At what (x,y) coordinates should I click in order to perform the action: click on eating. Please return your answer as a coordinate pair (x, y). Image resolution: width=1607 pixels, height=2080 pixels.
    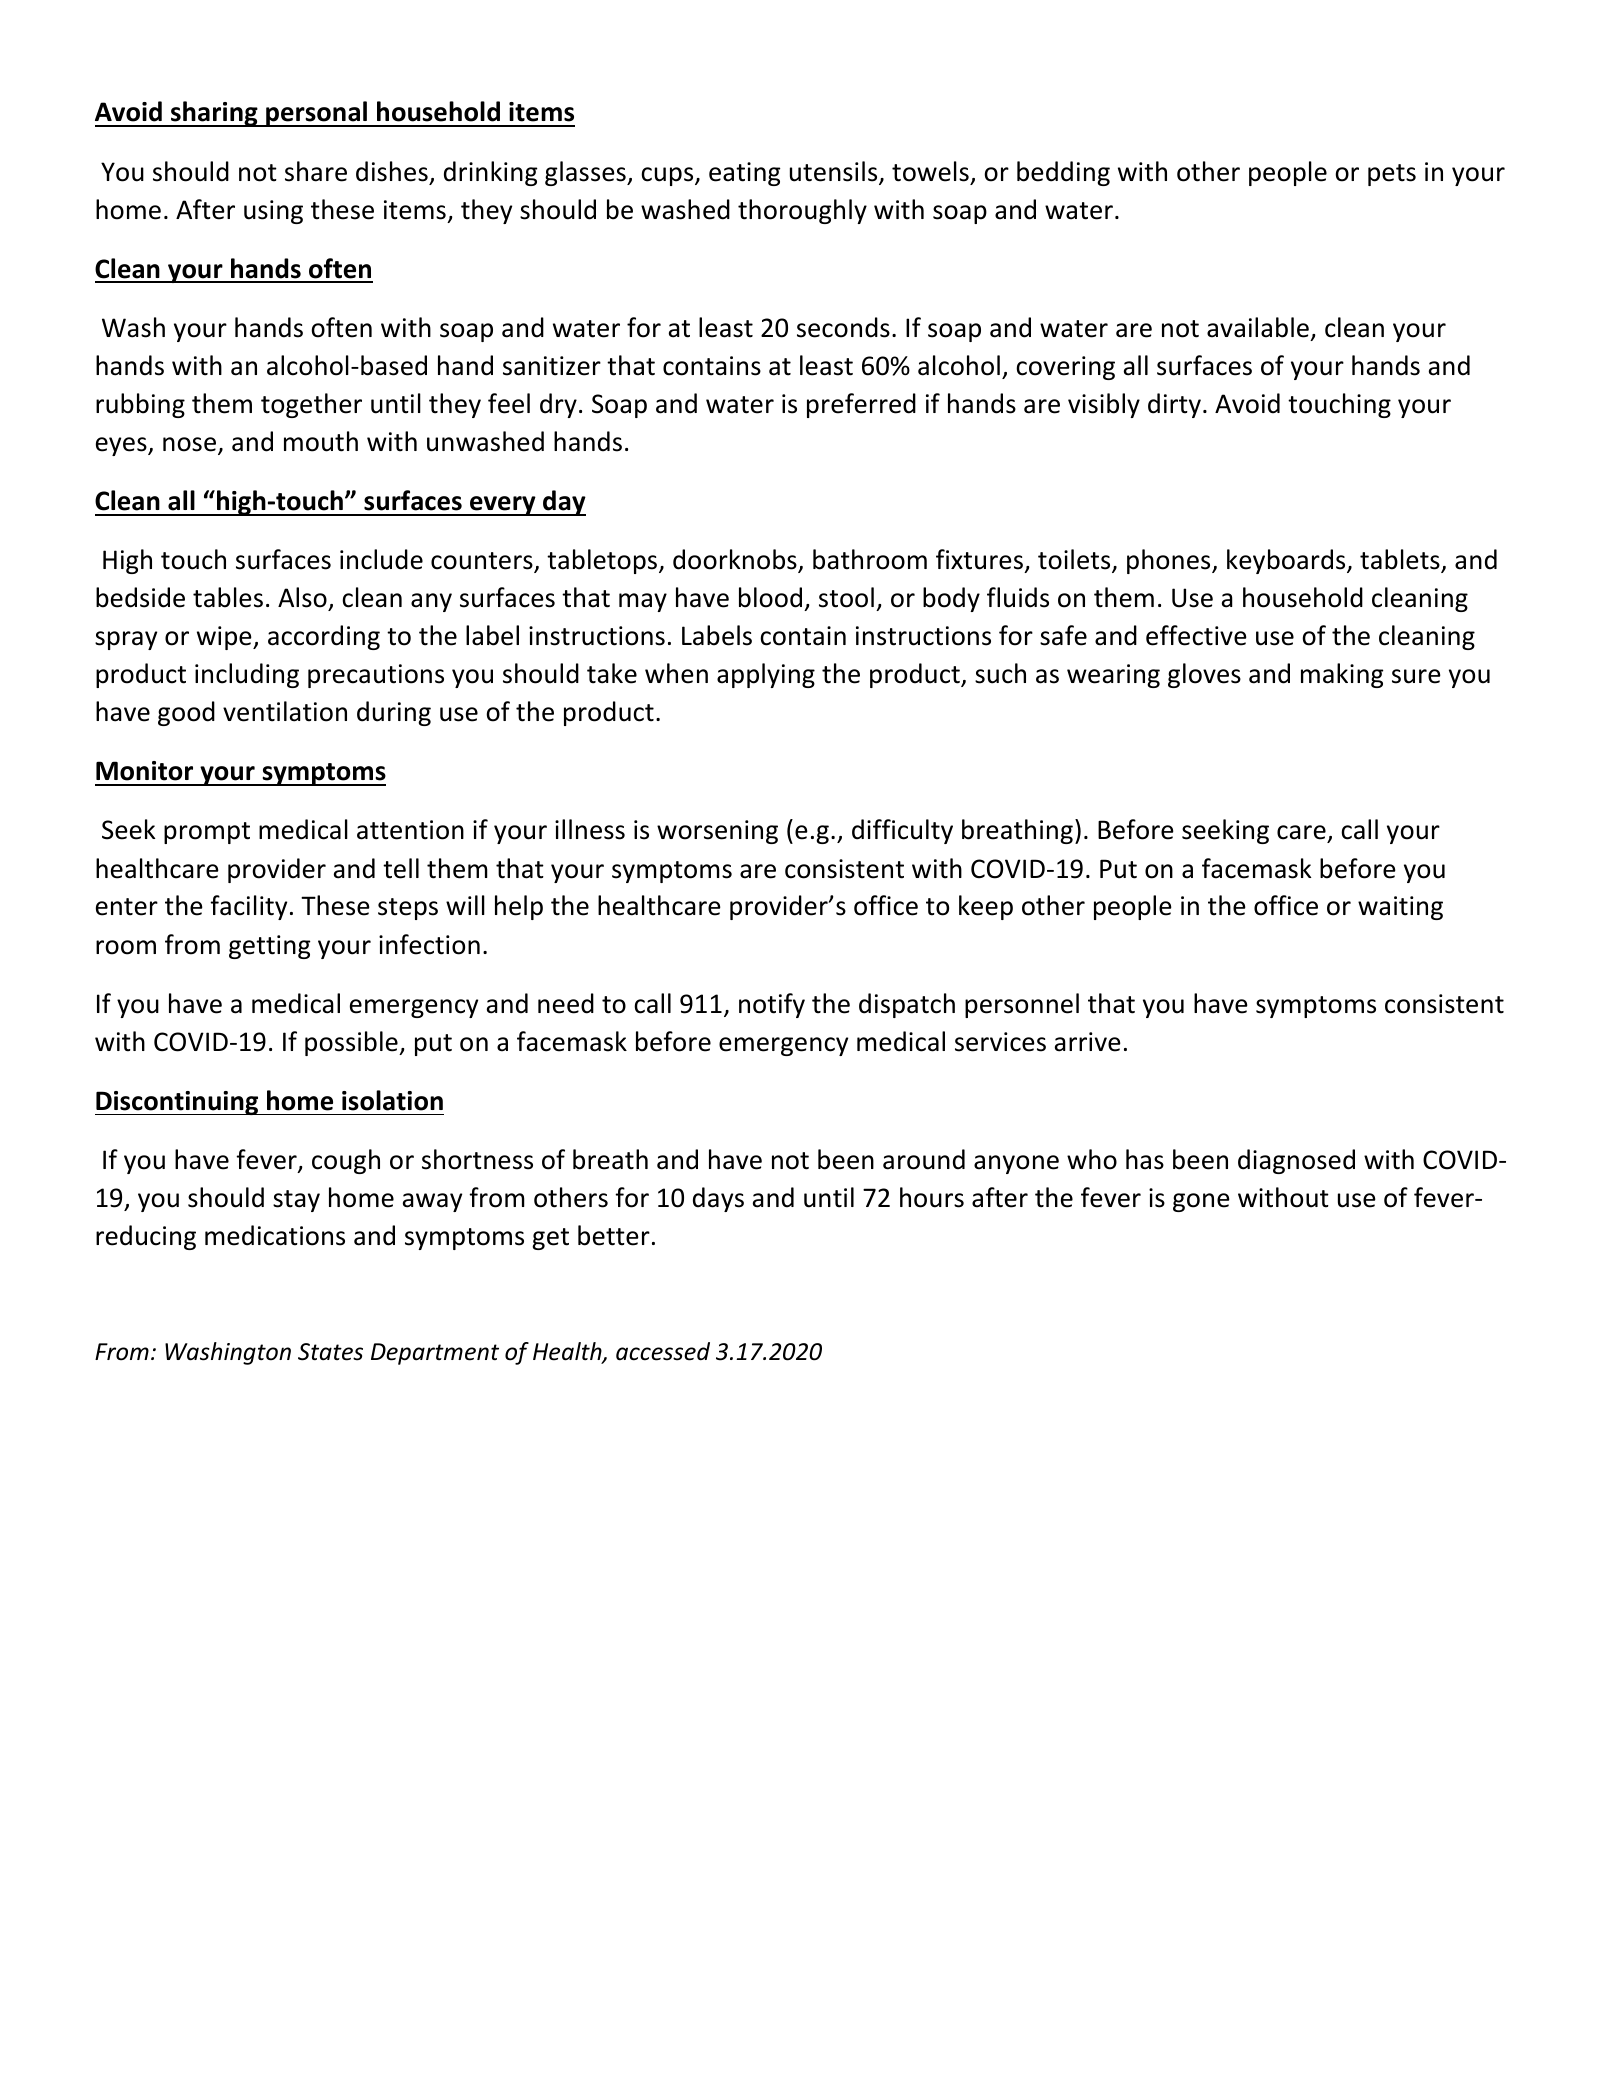
    Looking at the image, I should click on (745, 174).
